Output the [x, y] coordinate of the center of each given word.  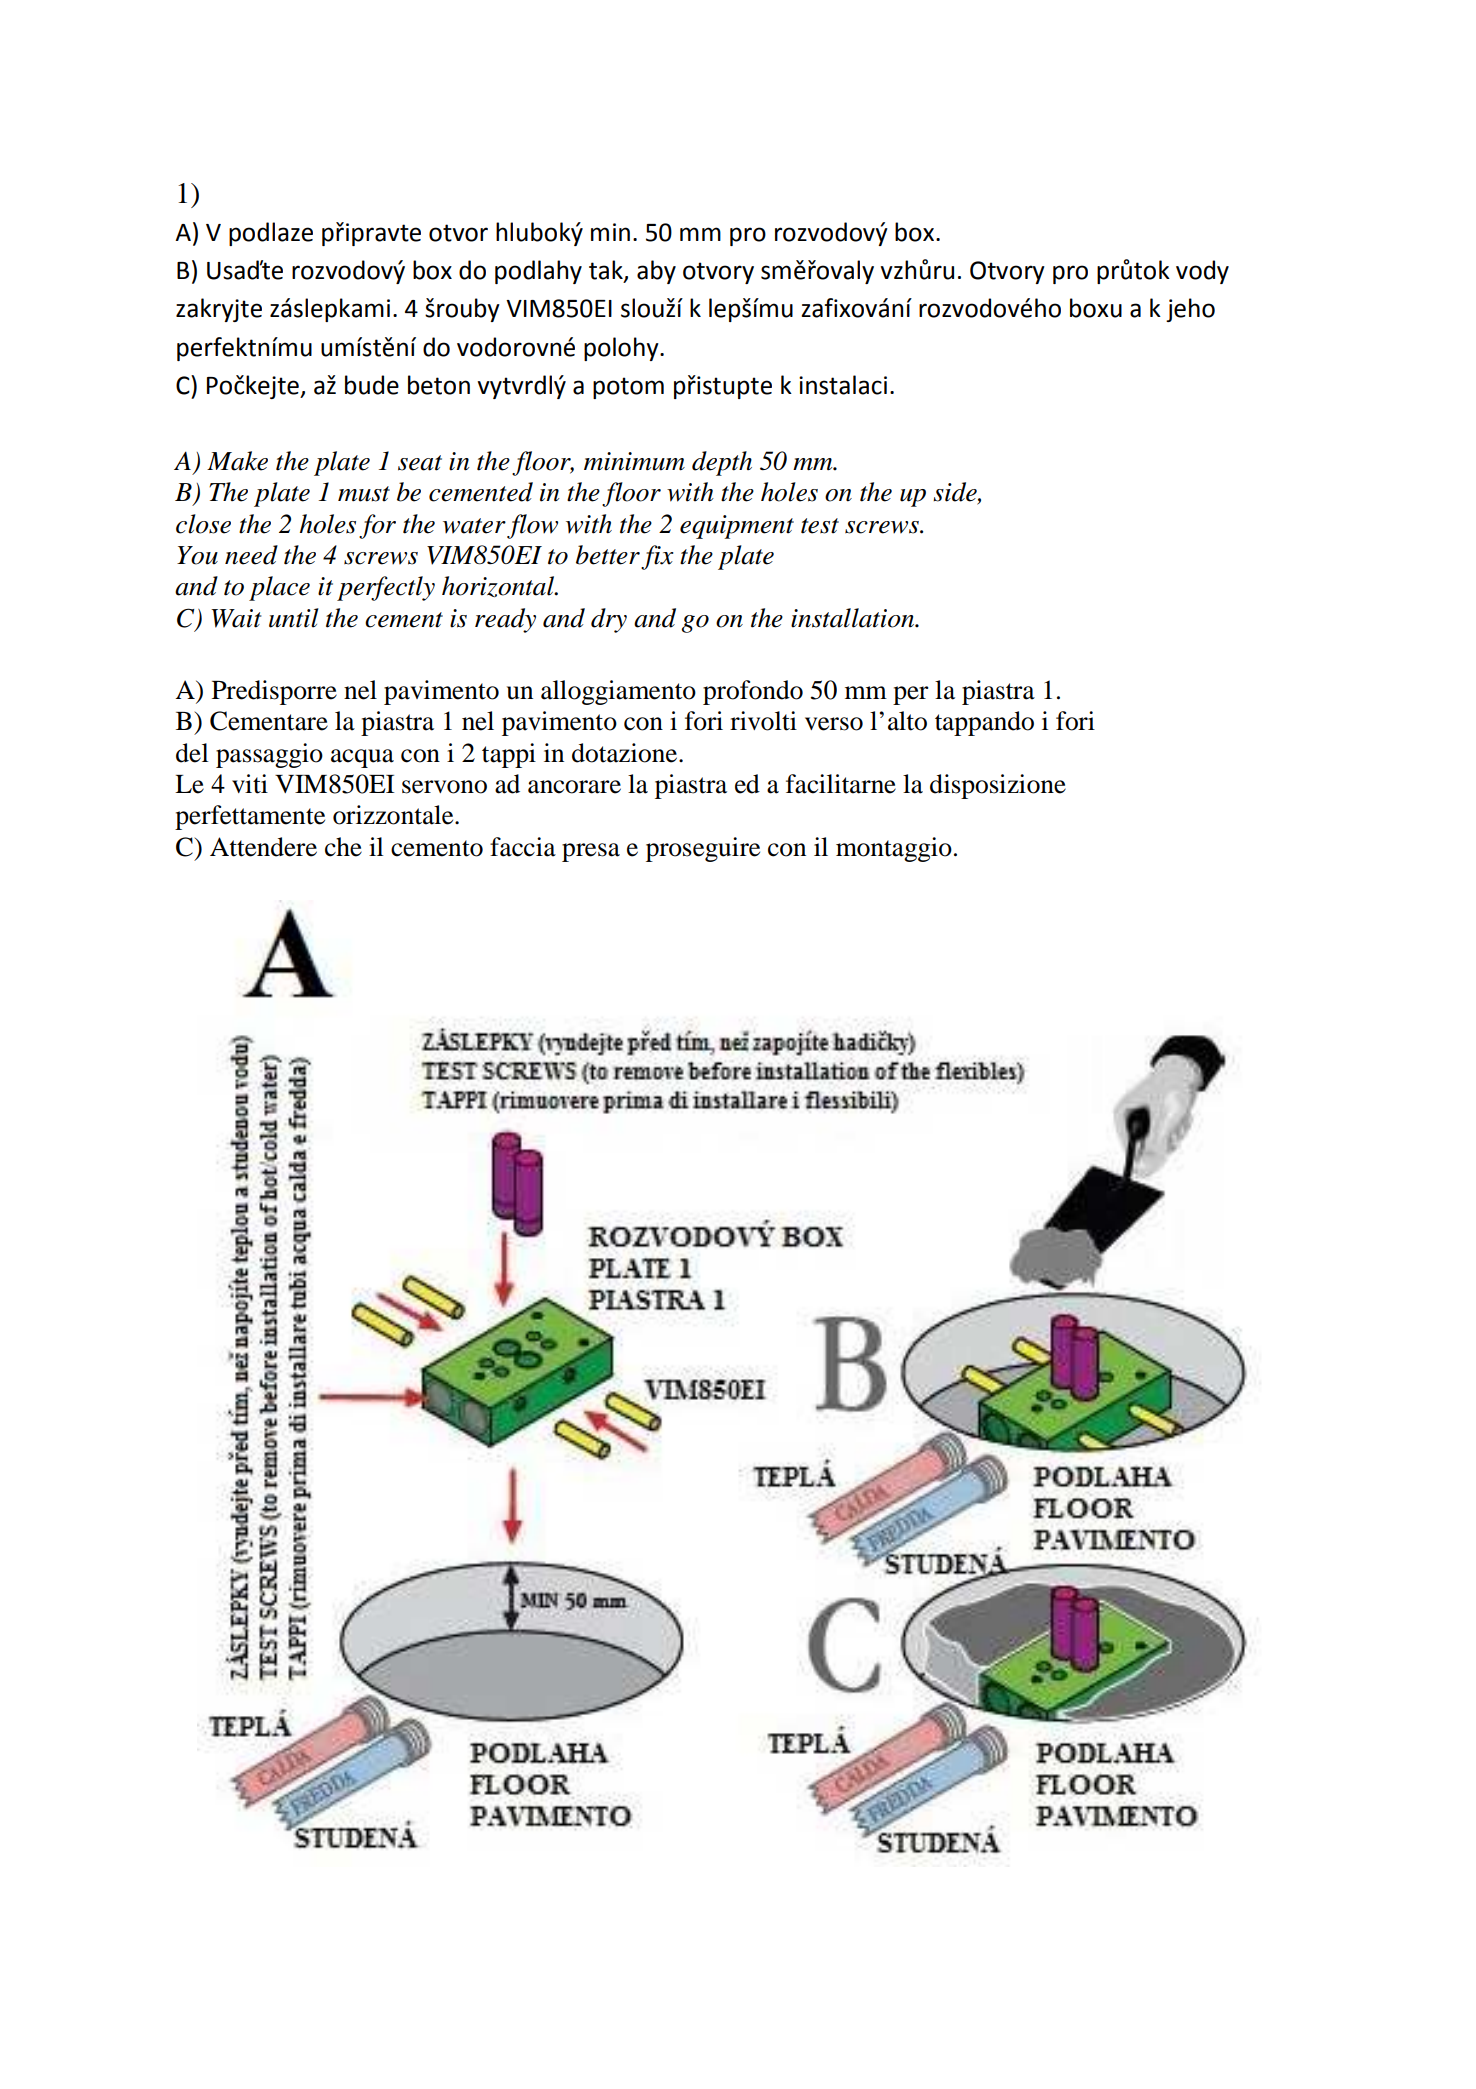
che [343, 847]
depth [722, 463]
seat [420, 463]
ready [505, 620]
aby [656, 272]
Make [237, 461]
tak [607, 271]
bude [372, 385]
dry [609, 620]
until [294, 618]
